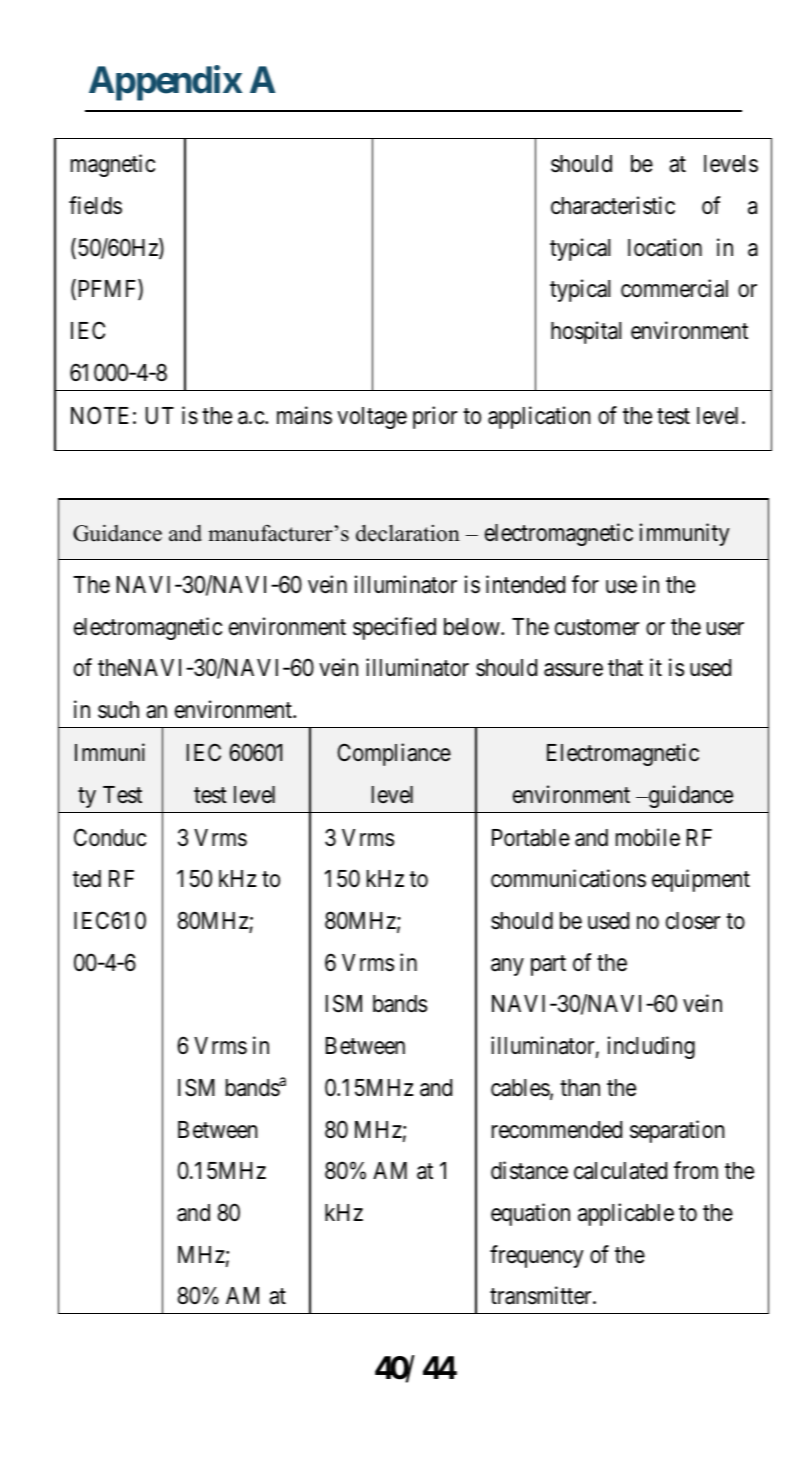  I want to click on declaration, so click(408, 533).
